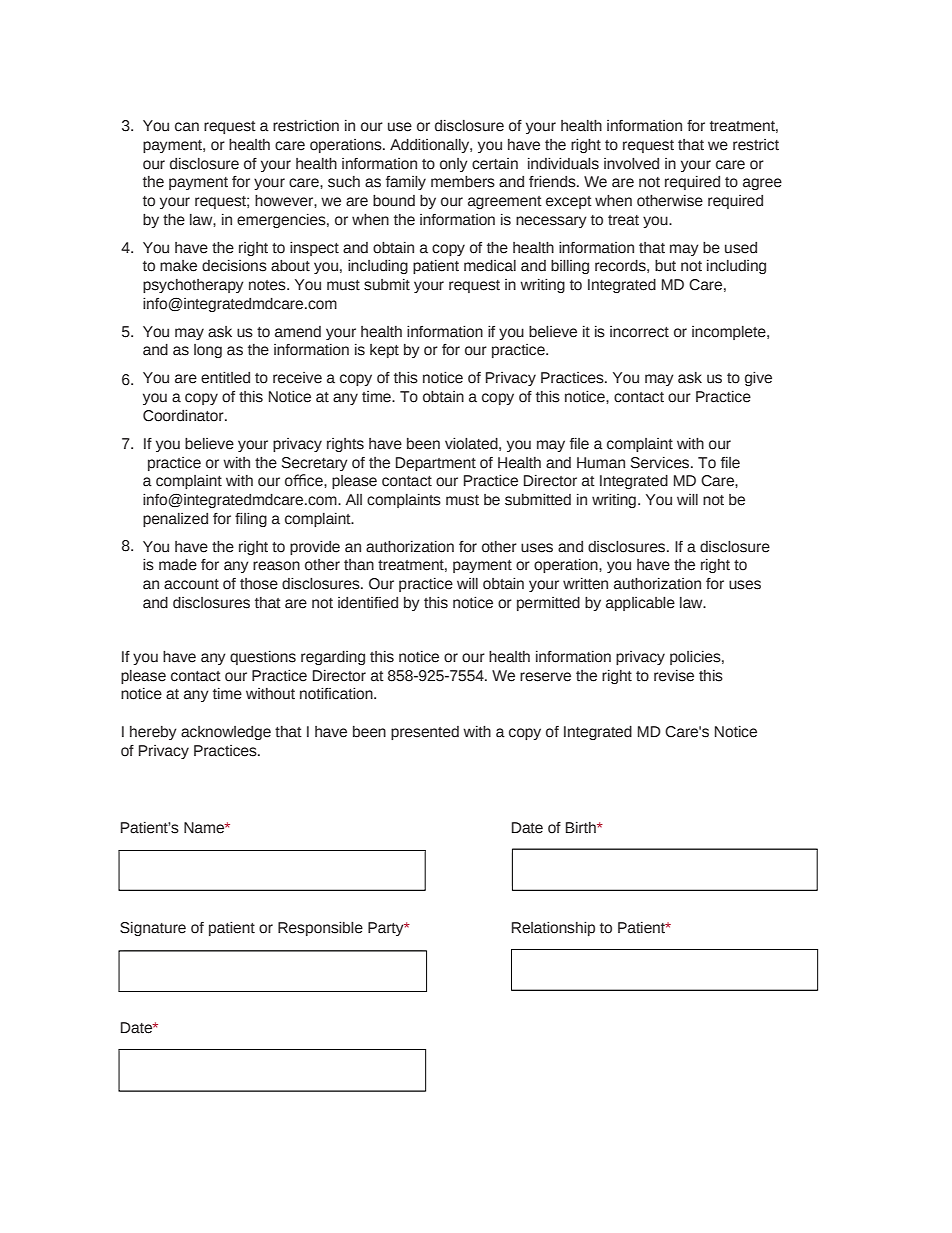 The height and width of the screenshot is (1233, 952). What do you see at coordinates (425, 733) in the screenshot?
I see `presented` at bounding box center [425, 733].
